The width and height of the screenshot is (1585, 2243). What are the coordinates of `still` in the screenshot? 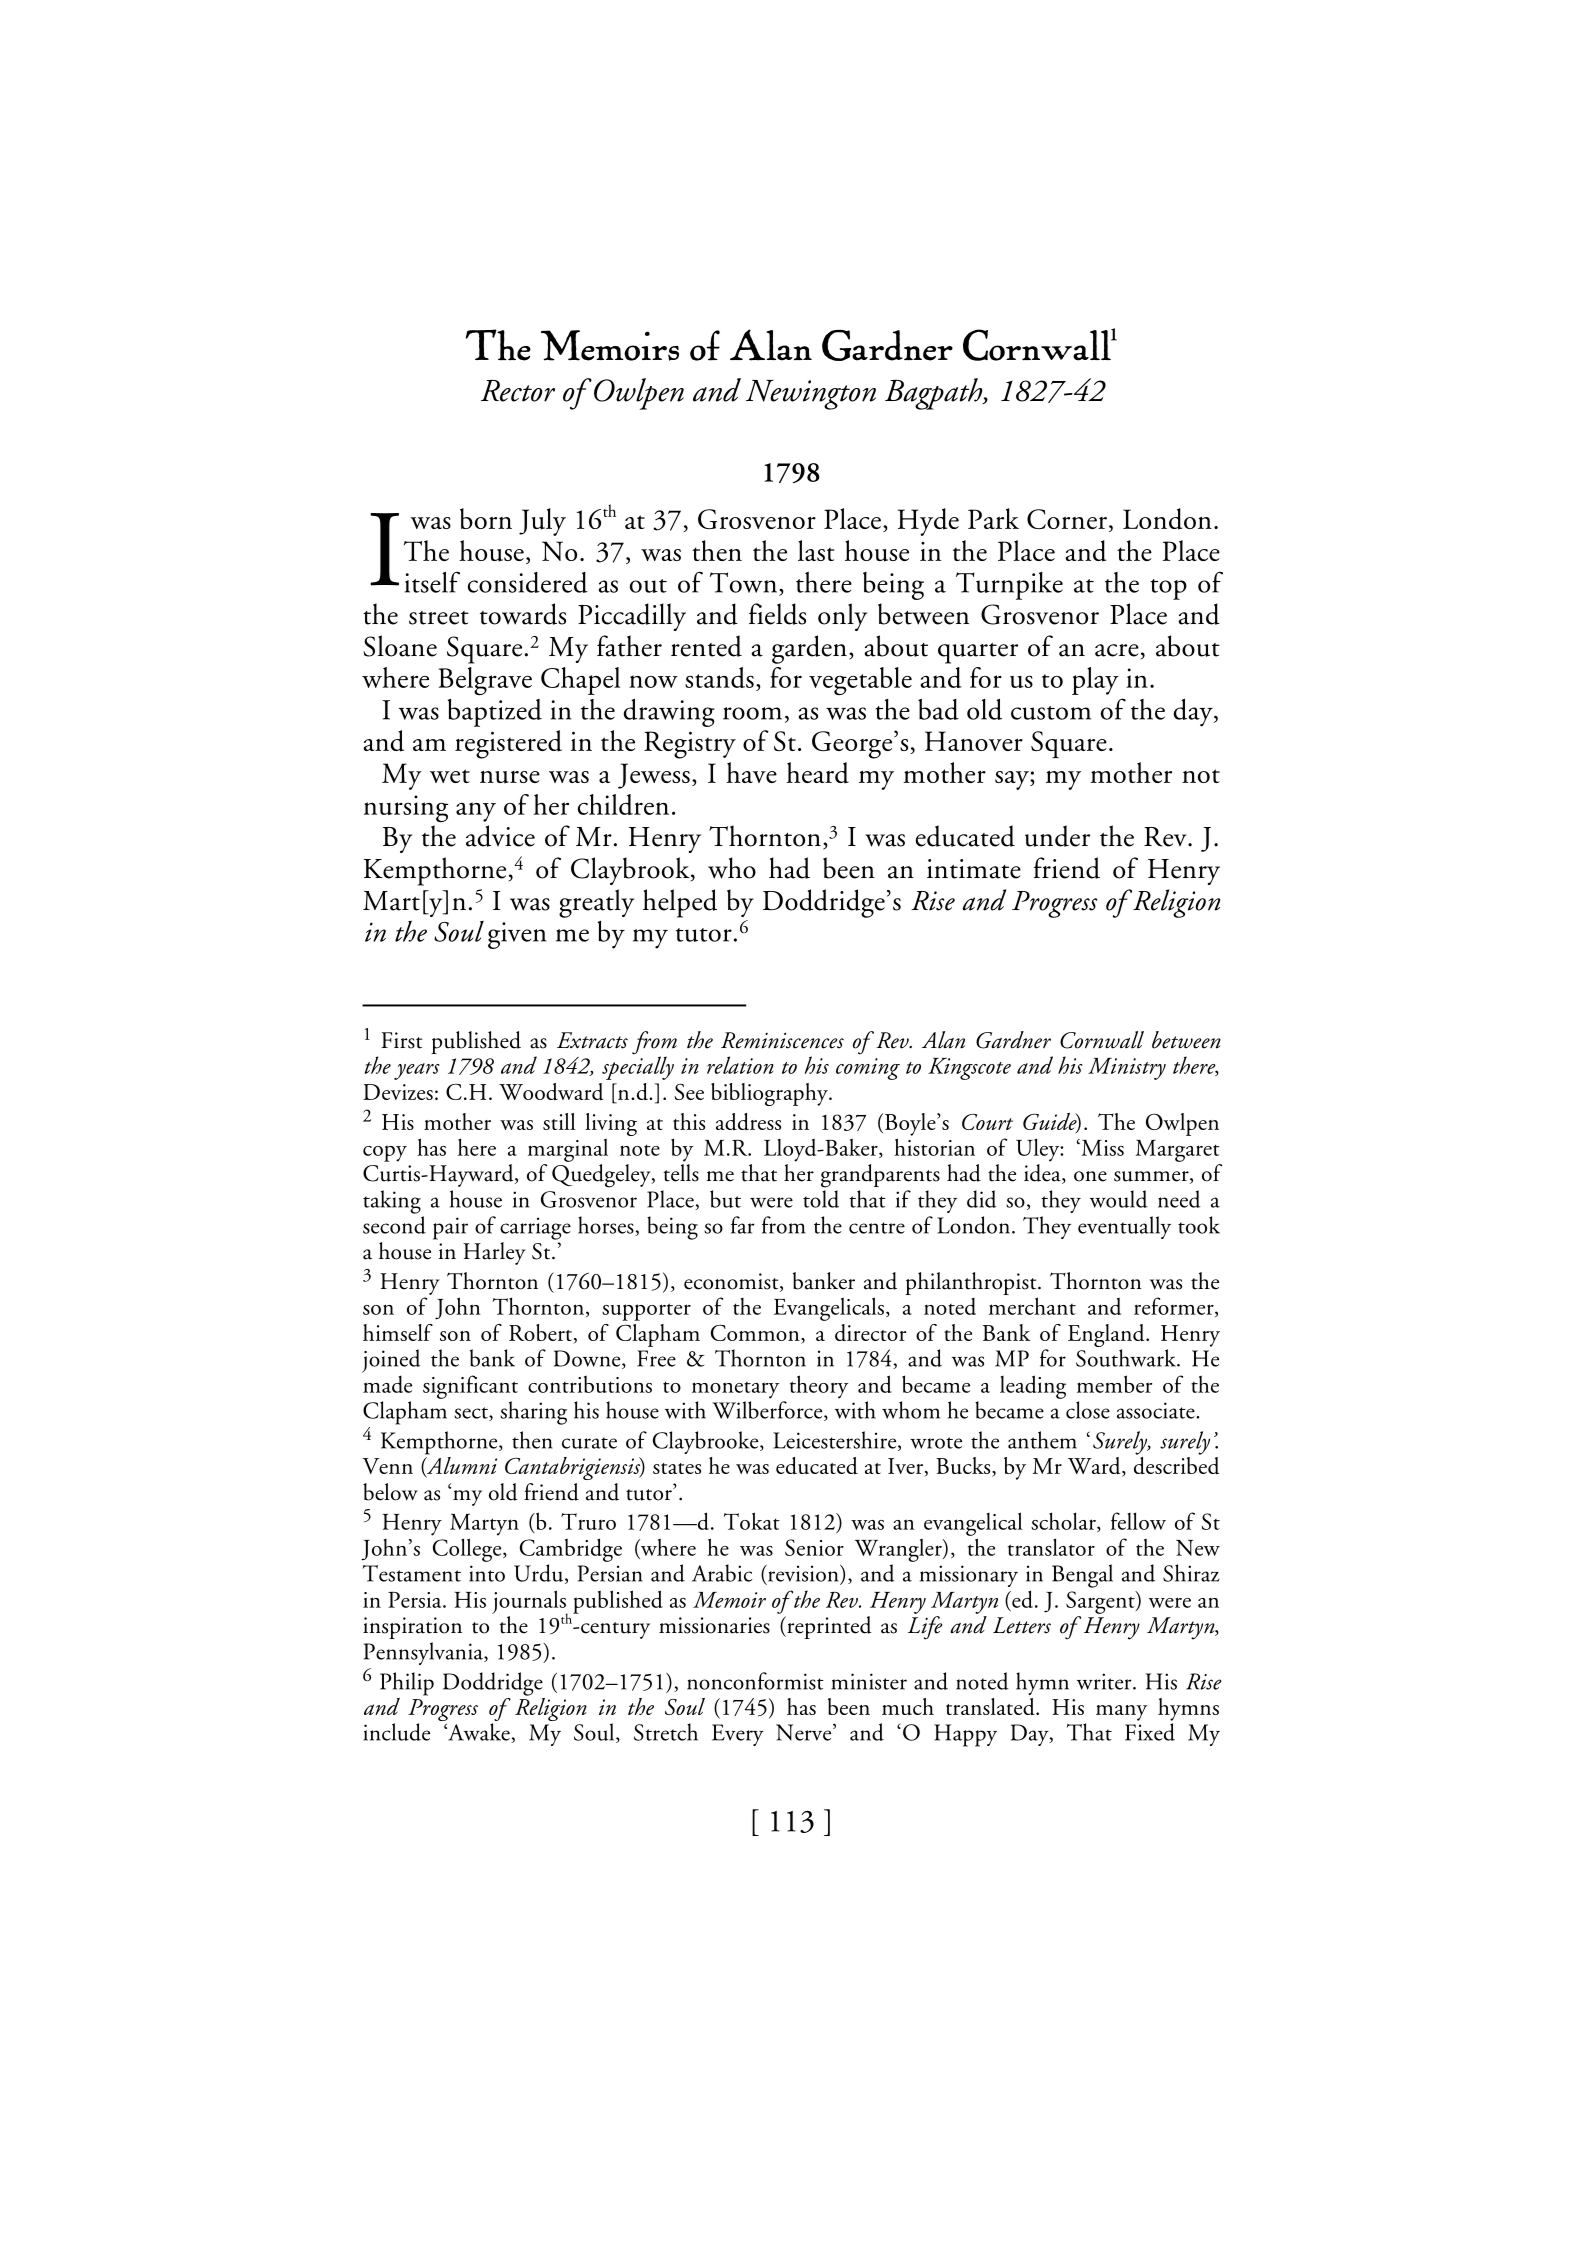 It's located at (559, 1121).
